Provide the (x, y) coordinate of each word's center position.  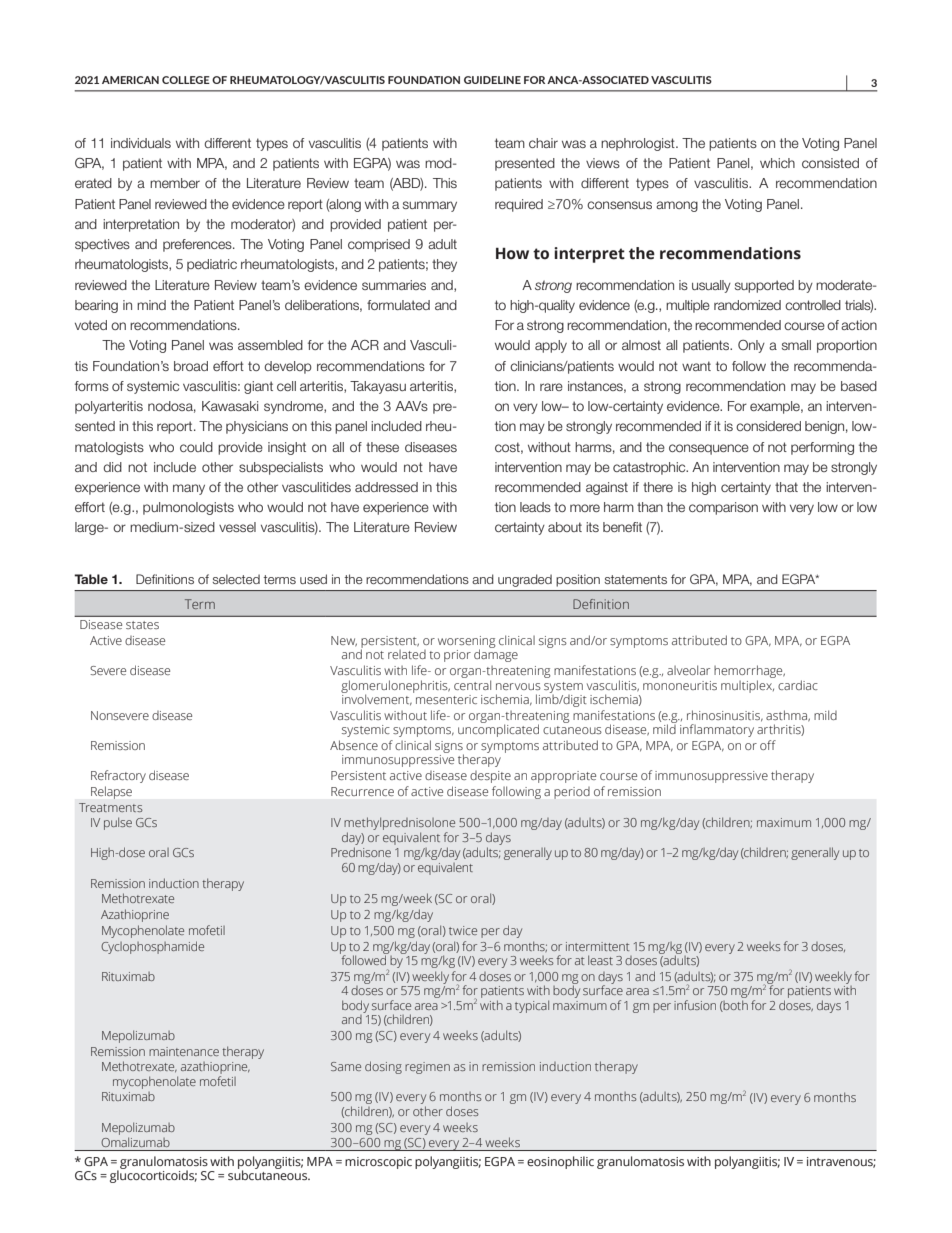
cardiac (798, 685)
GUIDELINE (492, 80)
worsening (467, 643)
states (142, 625)
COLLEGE (186, 80)
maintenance (184, 1051)
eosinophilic (560, 1162)
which (777, 163)
